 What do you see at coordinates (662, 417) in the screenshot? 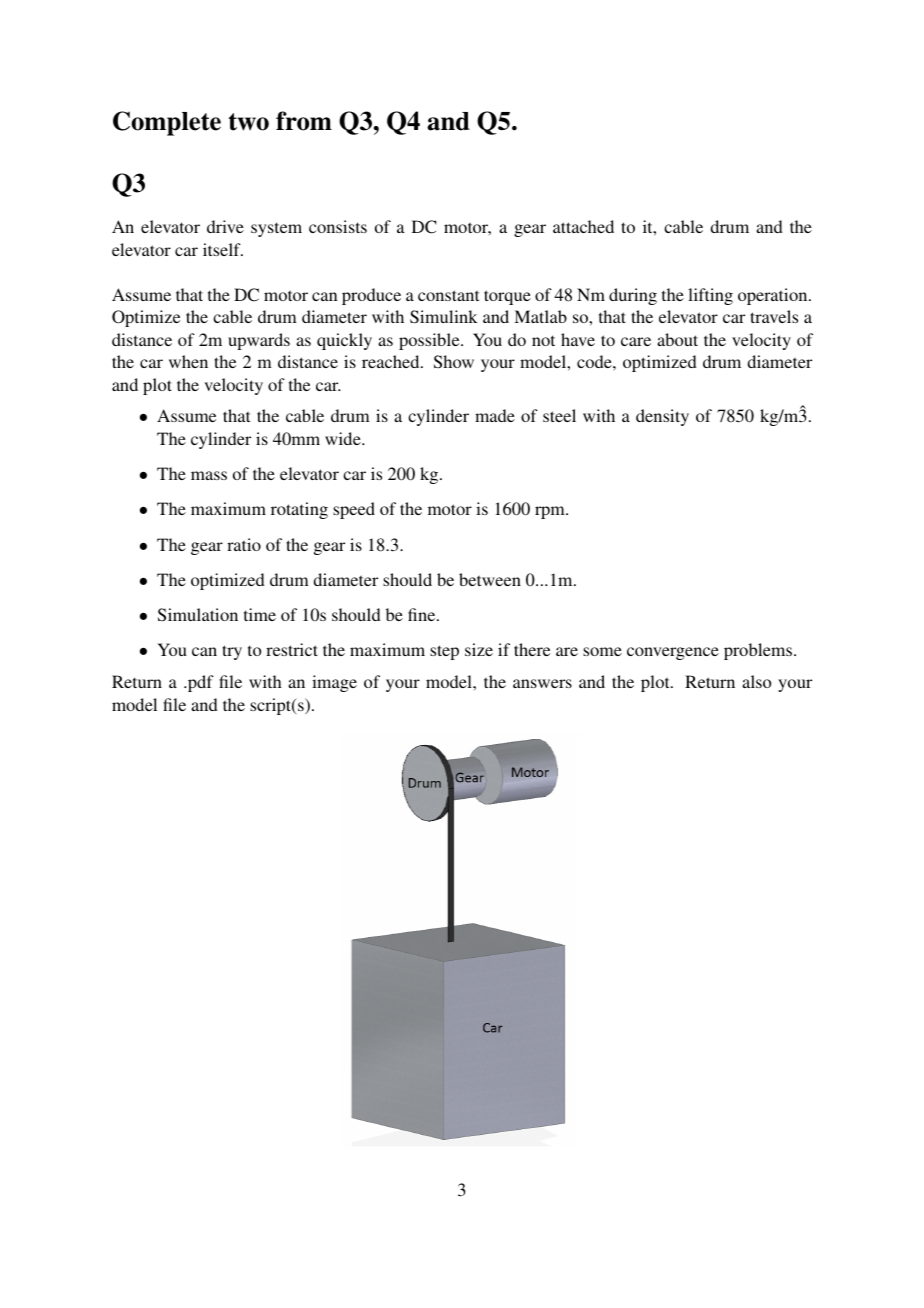
I see `density` at bounding box center [662, 417].
